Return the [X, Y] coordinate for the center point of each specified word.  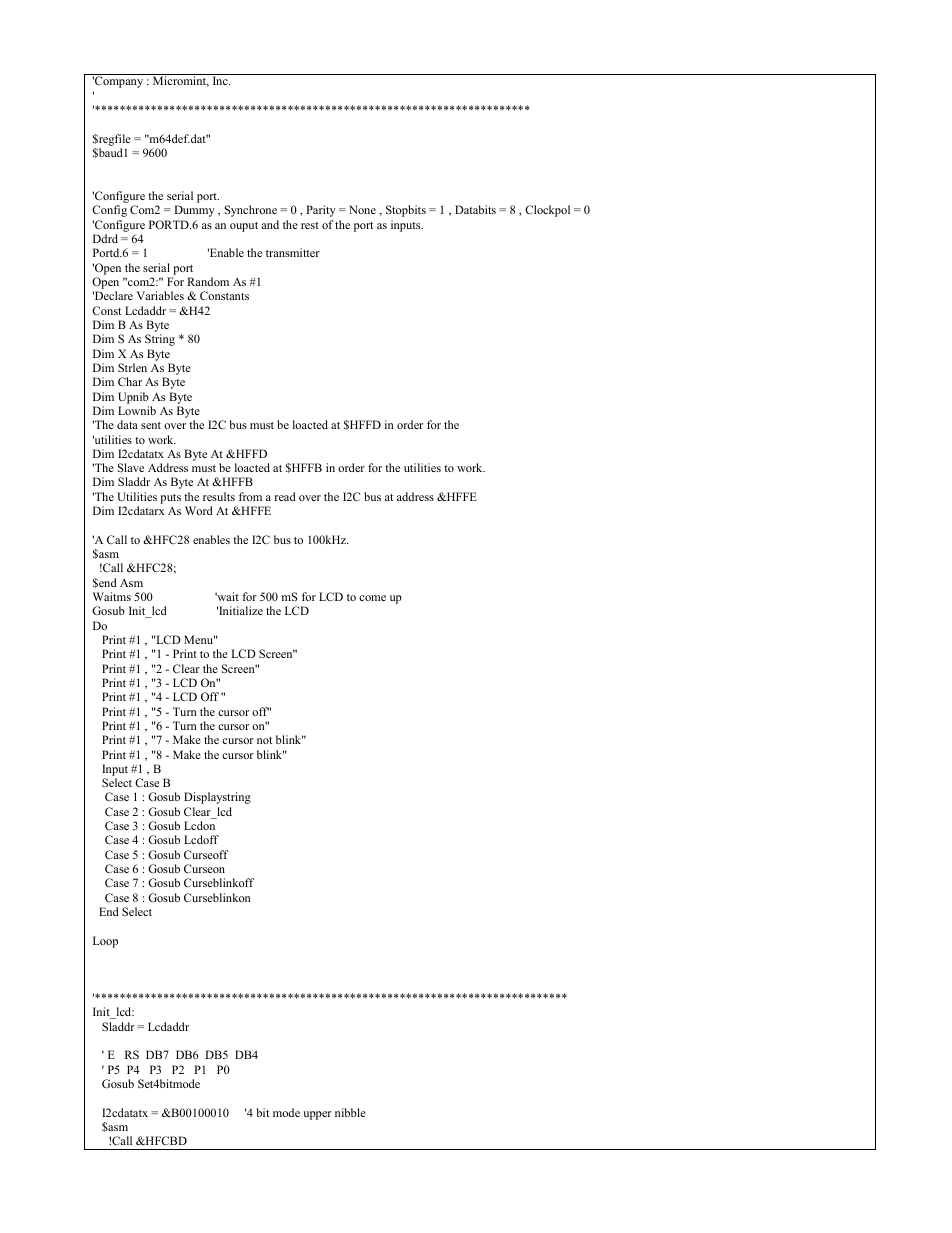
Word [199, 510]
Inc [221, 80]
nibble [350, 1112]
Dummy [194, 211]
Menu [199, 639]
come [372, 598]
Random [208, 281]
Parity [321, 211]
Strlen [132, 367]
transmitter [293, 252]
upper [317, 1115]
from [250, 496]
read [285, 496]
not [264, 740]
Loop [105, 942]
